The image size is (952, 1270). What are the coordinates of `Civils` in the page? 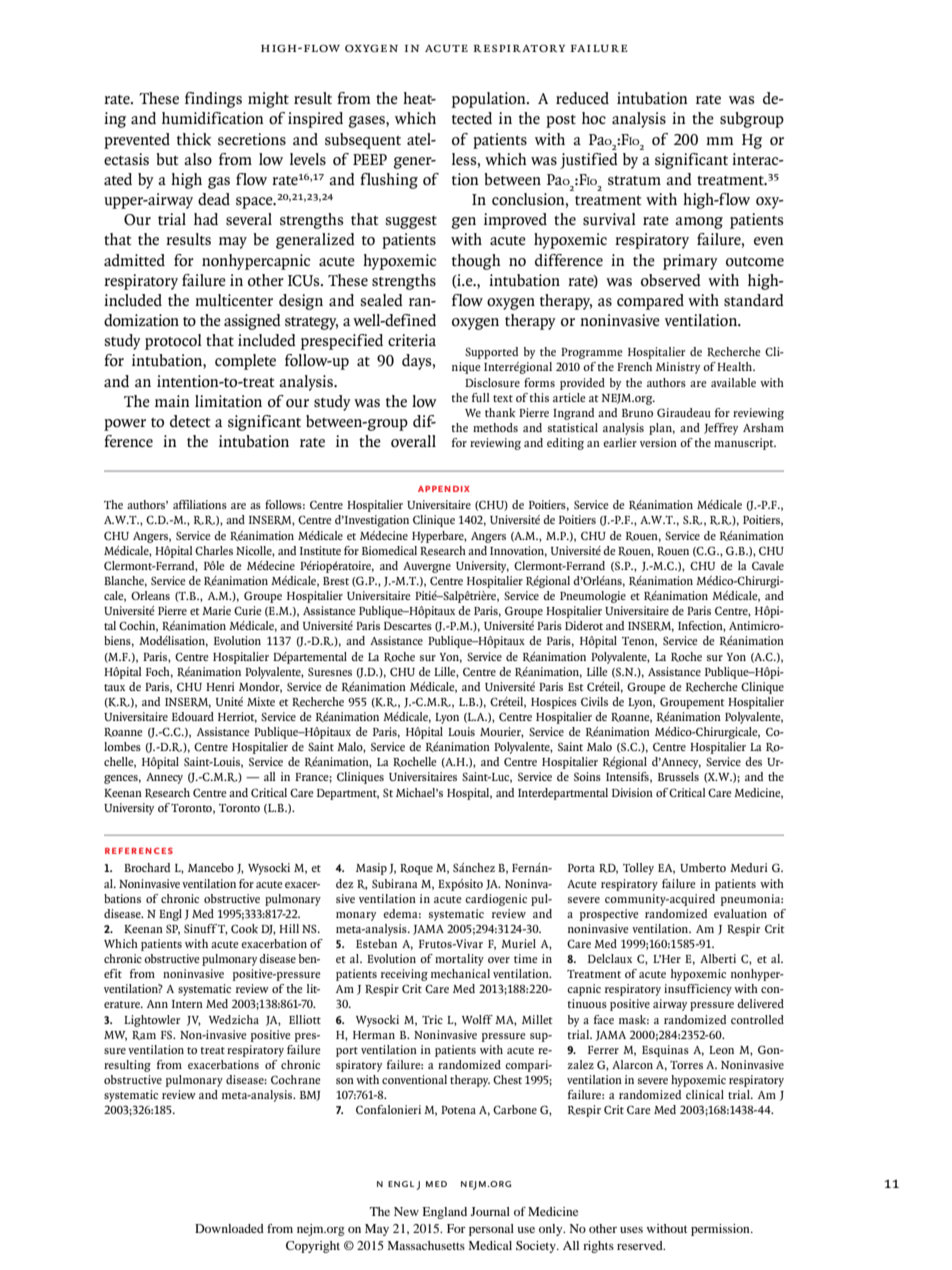 It's located at (594, 701).
